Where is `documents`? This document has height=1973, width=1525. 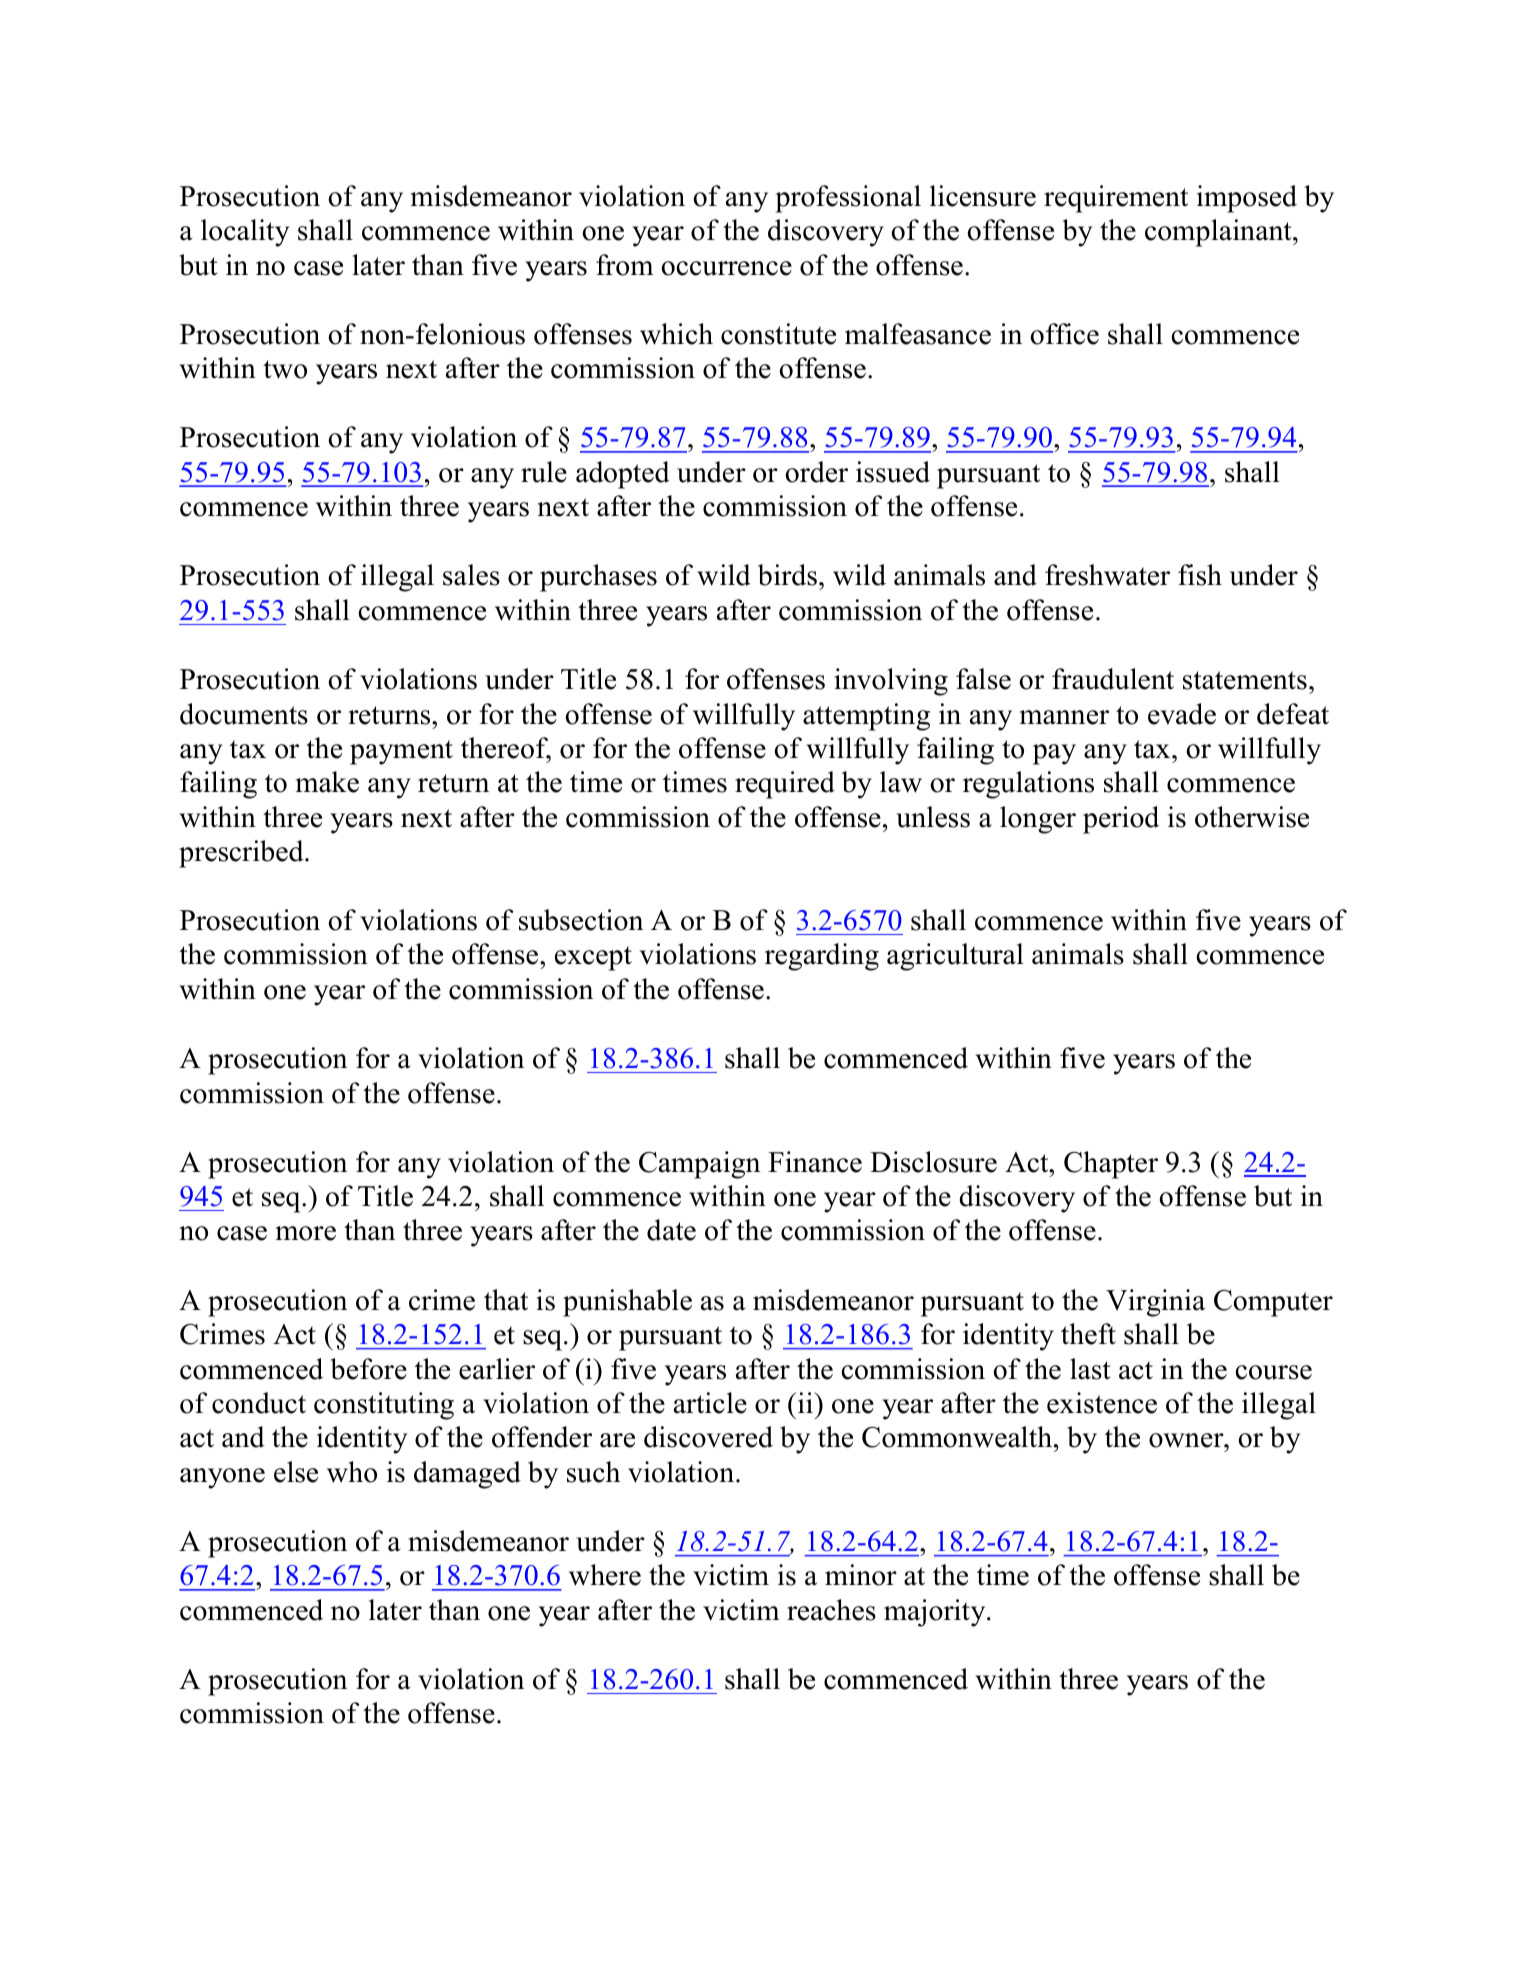 documents is located at coordinates (244, 714).
